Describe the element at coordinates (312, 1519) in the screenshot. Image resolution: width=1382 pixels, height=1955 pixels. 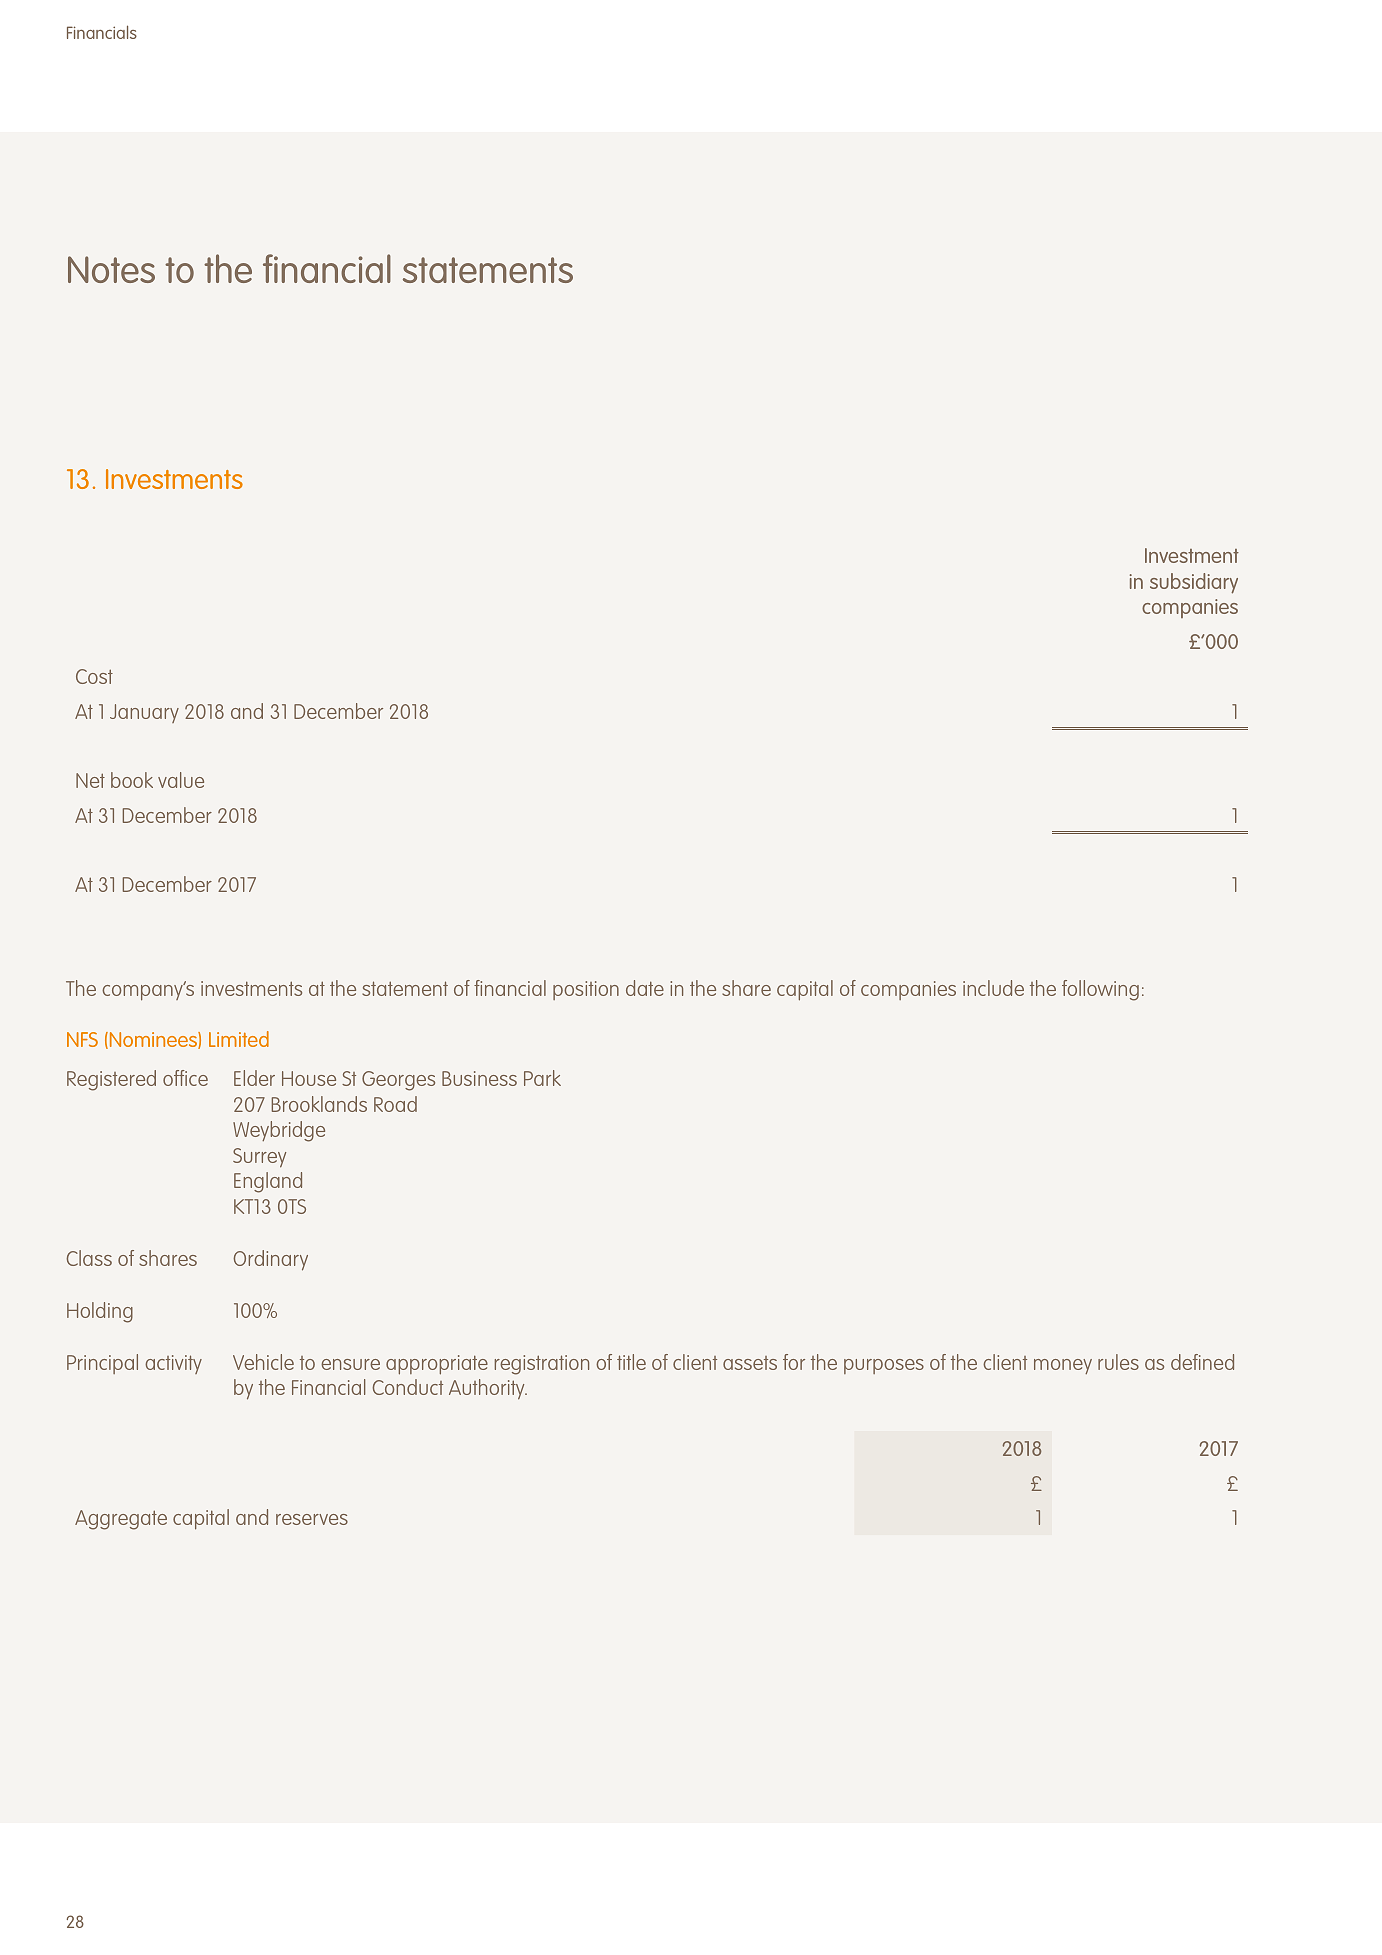
I see `reserves` at that location.
